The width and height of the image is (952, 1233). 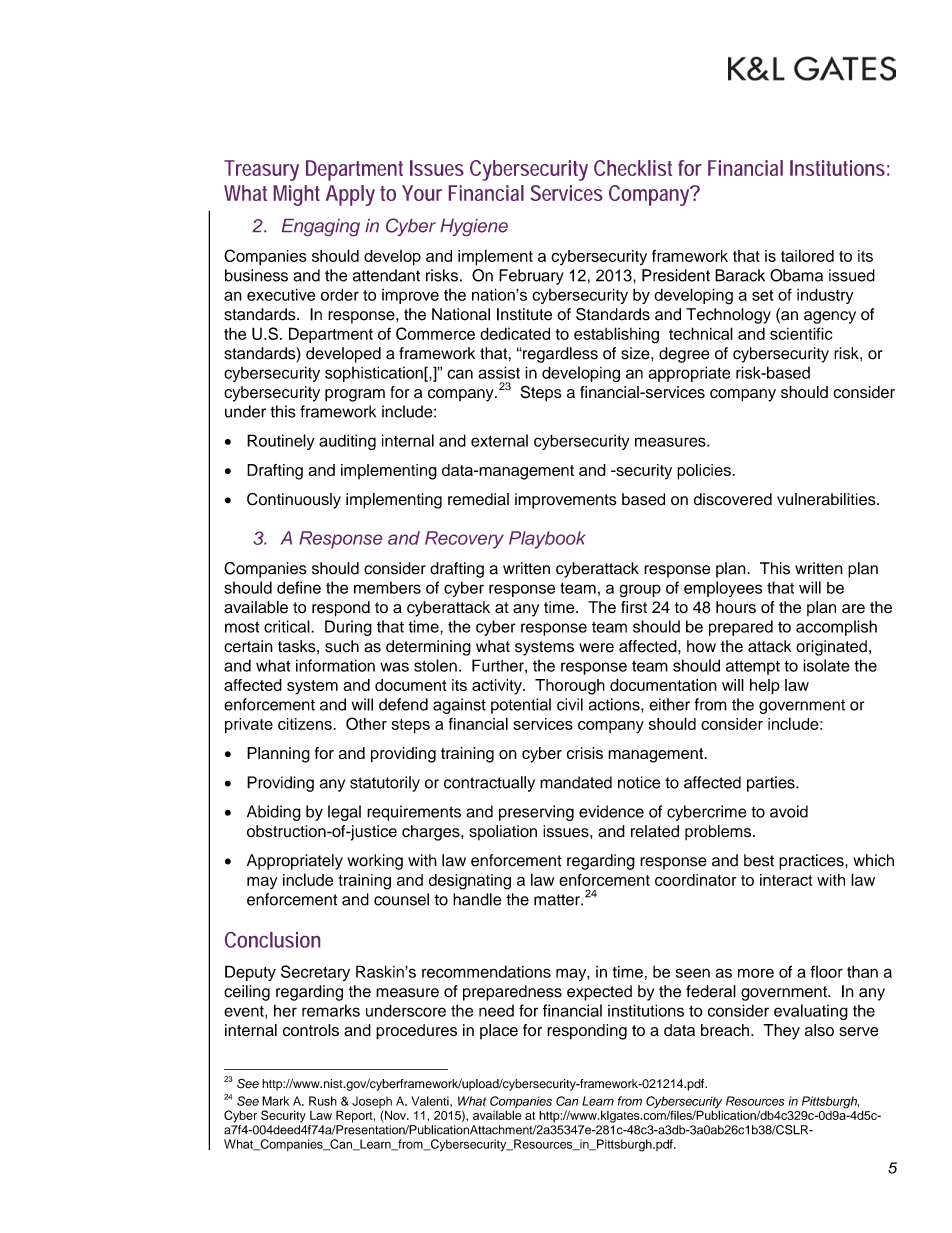 I want to click on vulnerabilities, so click(x=827, y=499).
